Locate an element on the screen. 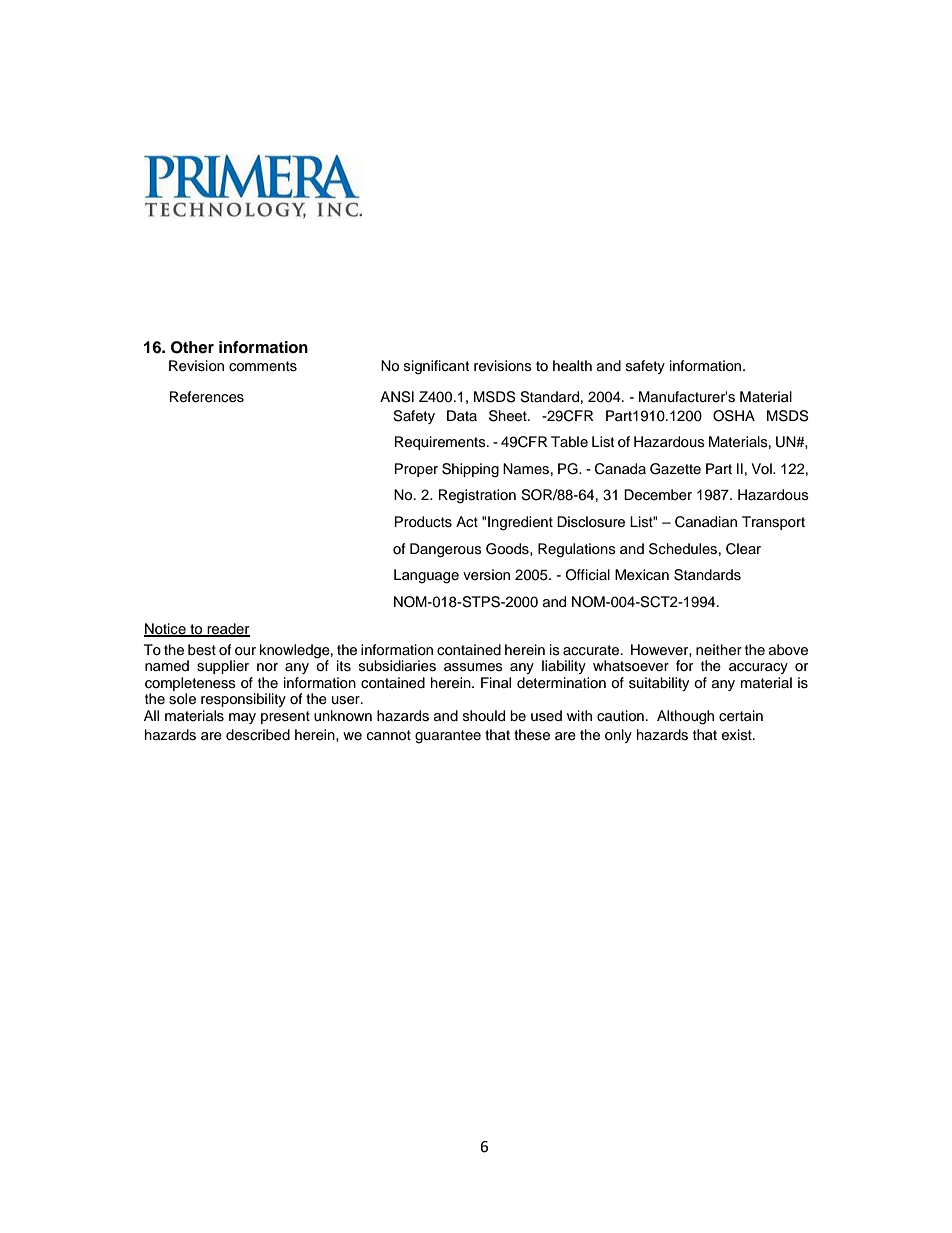  neither is located at coordinates (719, 650).
